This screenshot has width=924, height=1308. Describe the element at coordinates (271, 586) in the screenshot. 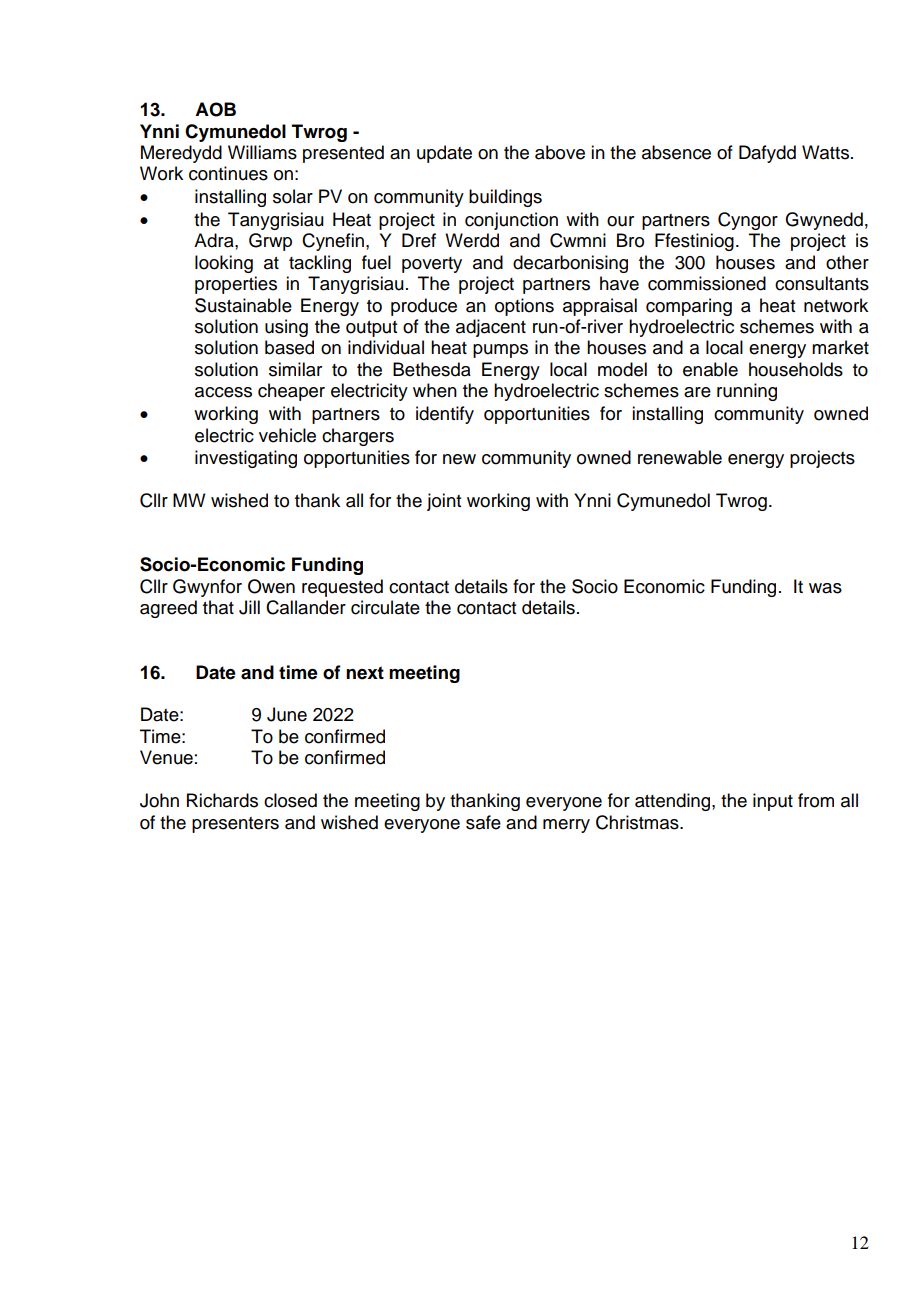

I see `Owen` at that location.
